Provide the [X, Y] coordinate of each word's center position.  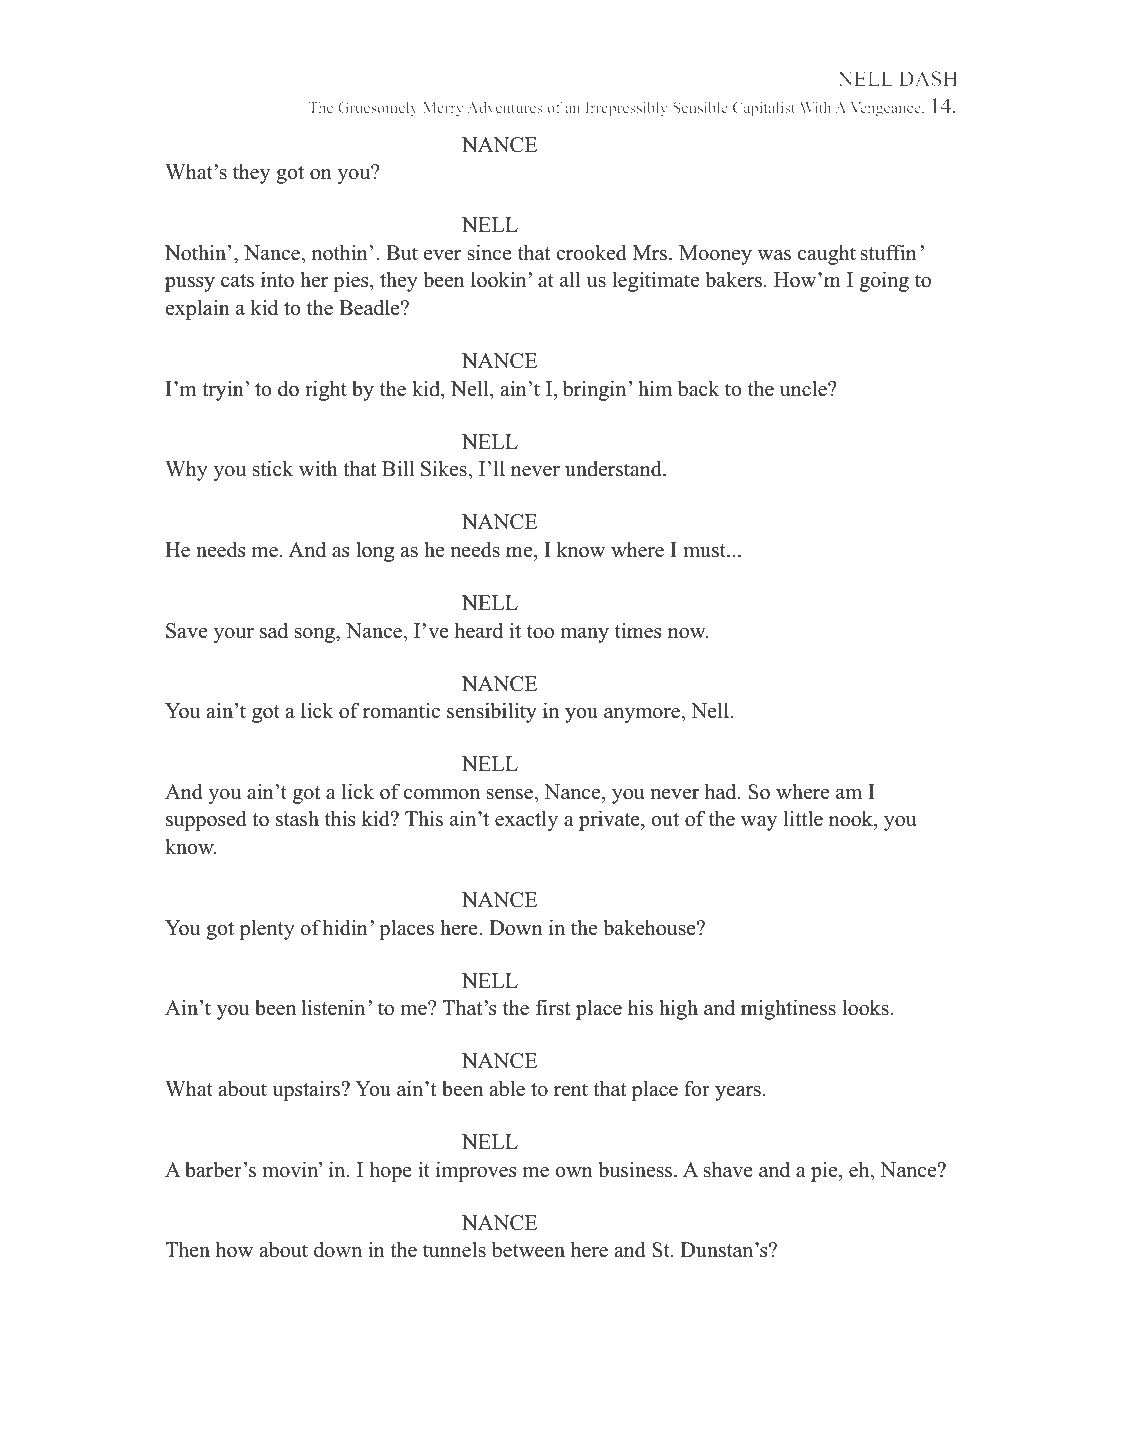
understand [614, 469]
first [553, 1007]
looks [866, 1007]
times [638, 631]
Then [187, 1249]
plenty [267, 929]
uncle [804, 389]
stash [297, 819]
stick [273, 468]
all [570, 279]
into [277, 279]
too [540, 632]
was [774, 255]
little [803, 818]
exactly [526, 820]
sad [274, 631]
